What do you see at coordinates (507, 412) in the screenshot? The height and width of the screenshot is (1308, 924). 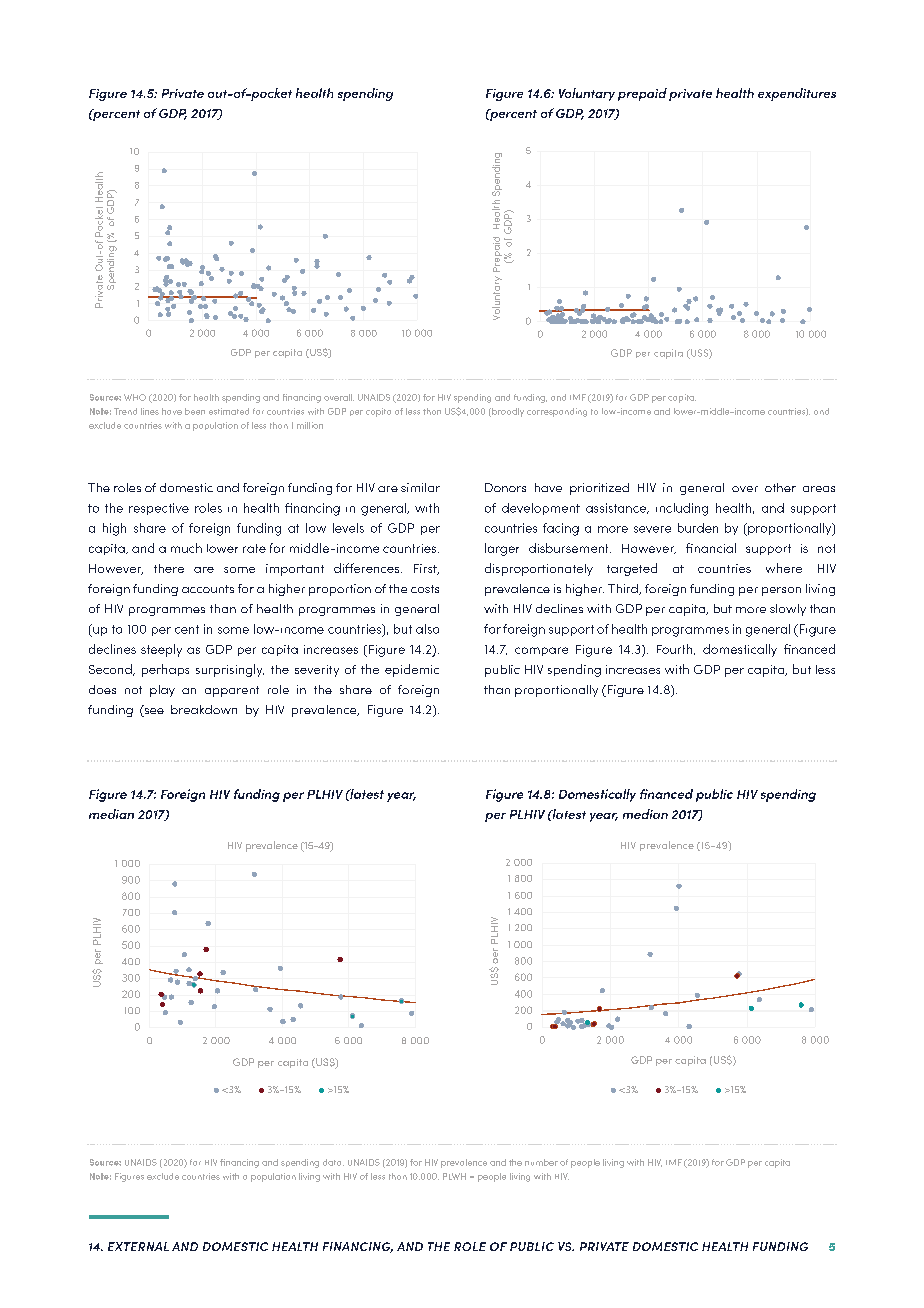 I see `broadly` at bounding box center [507, 412].
